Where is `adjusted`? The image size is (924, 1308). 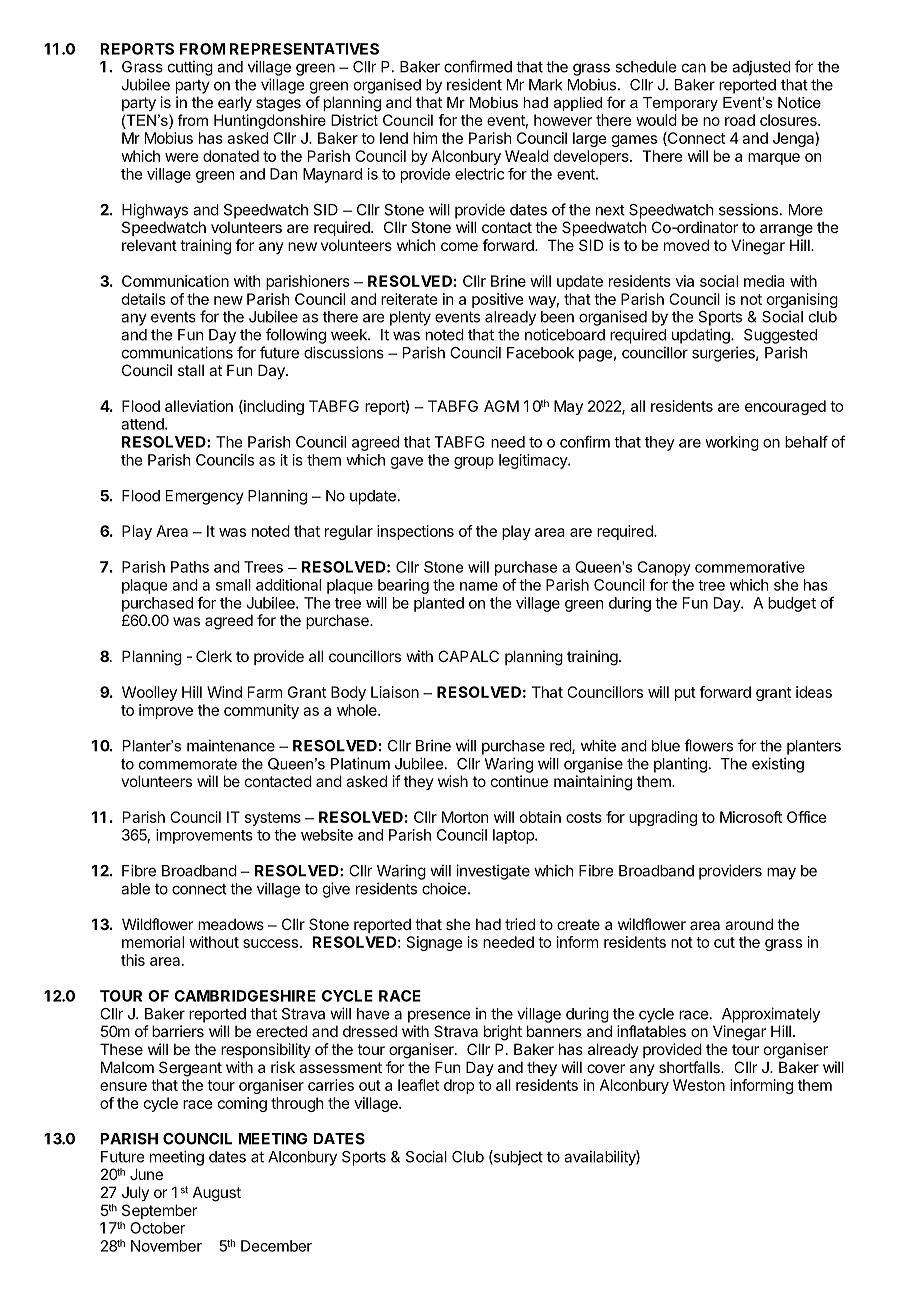
adjusted is located at coordinates (761, 68).
